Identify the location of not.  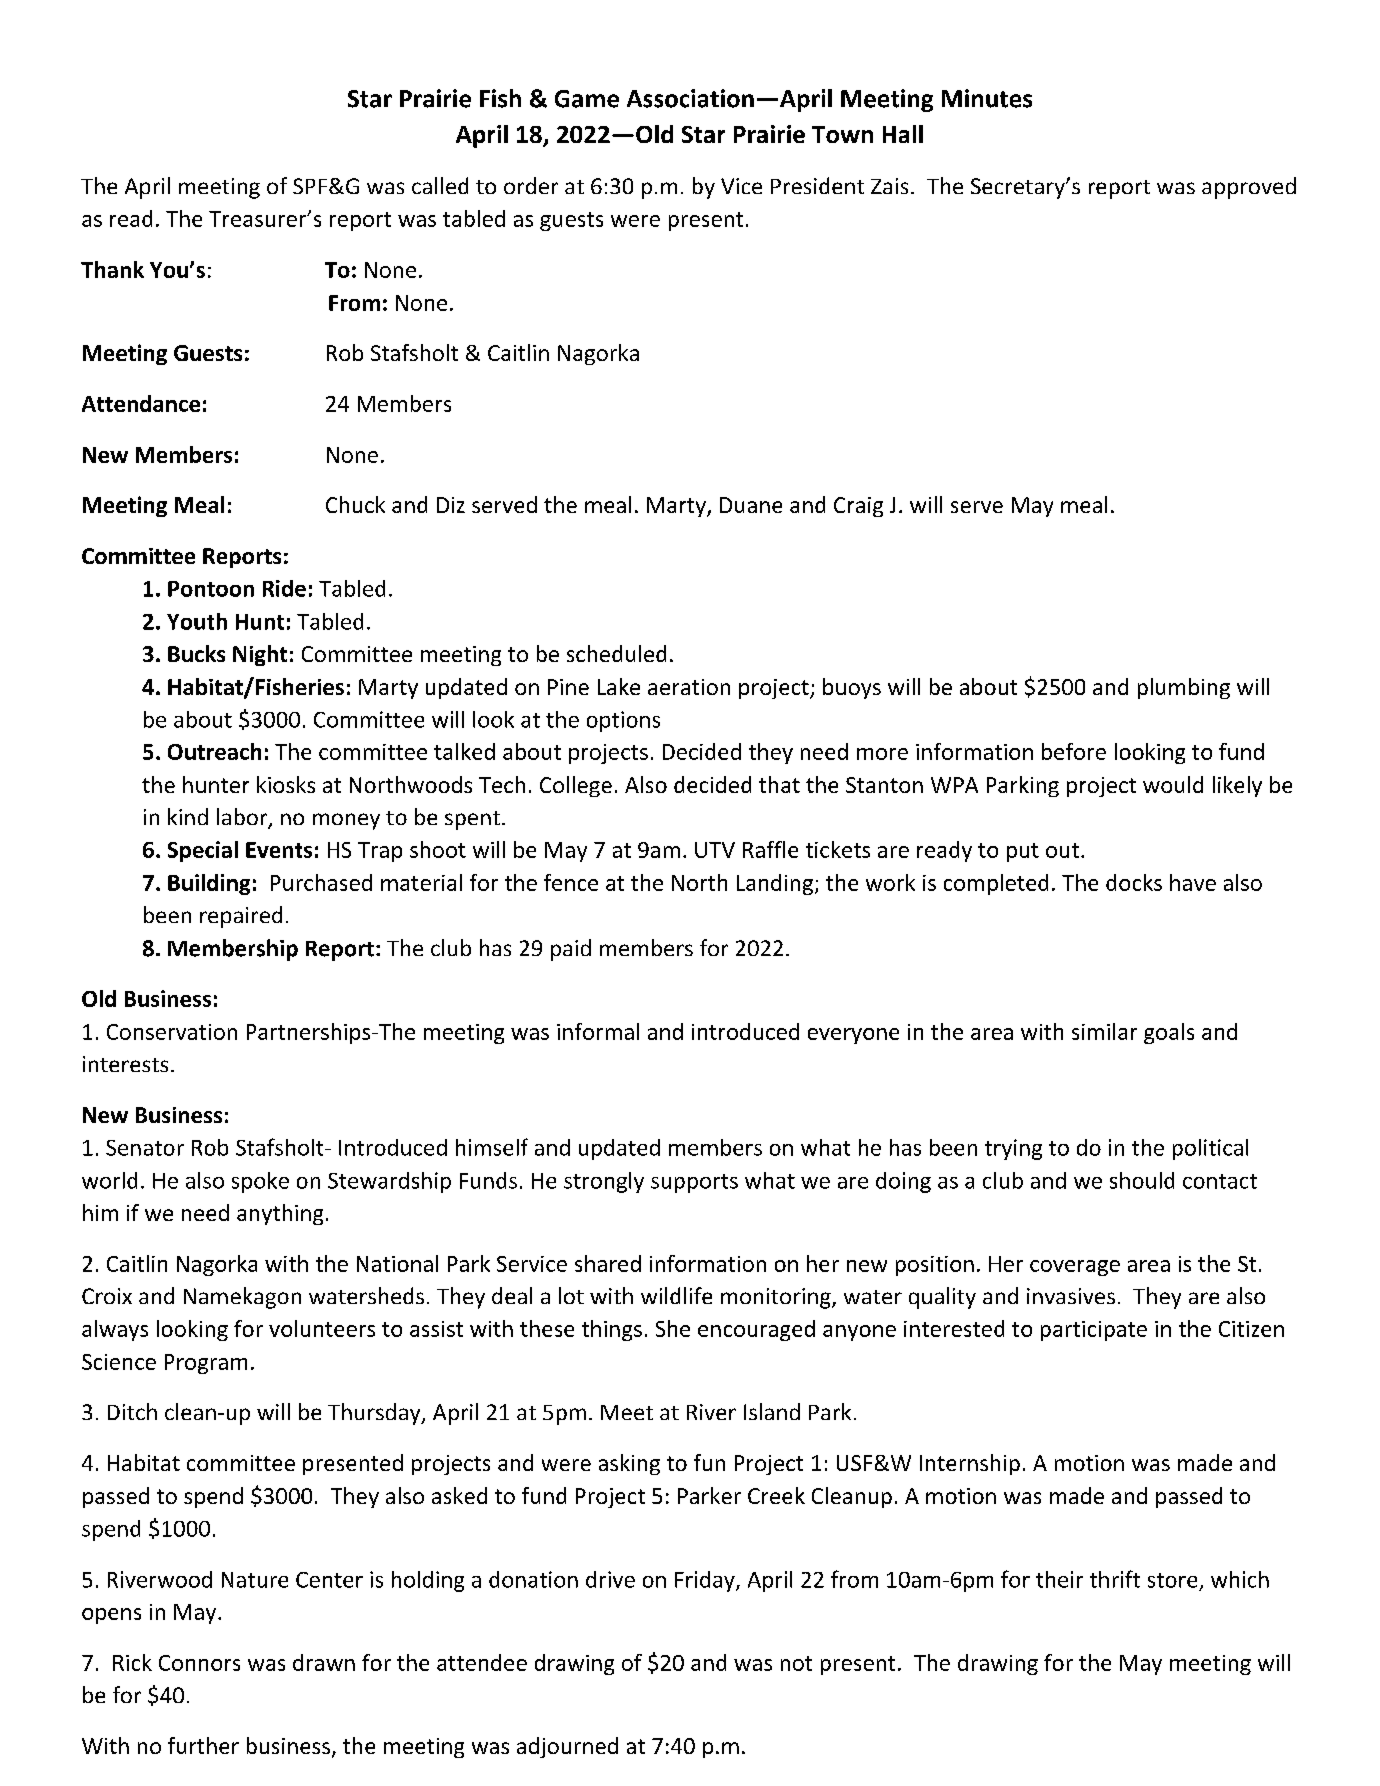
(796, 1663).
